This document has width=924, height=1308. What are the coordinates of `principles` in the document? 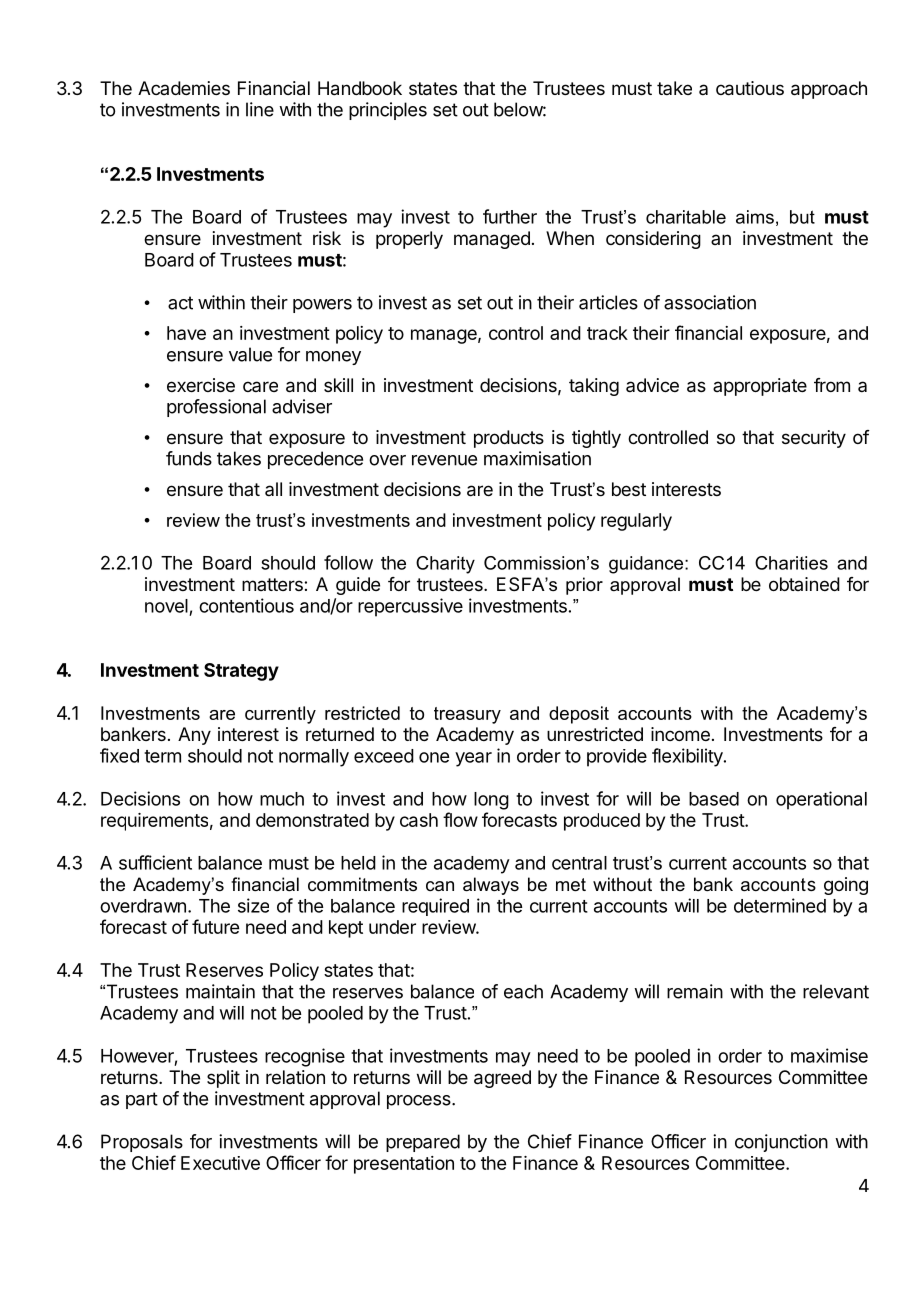 It's located at (388, 111).
